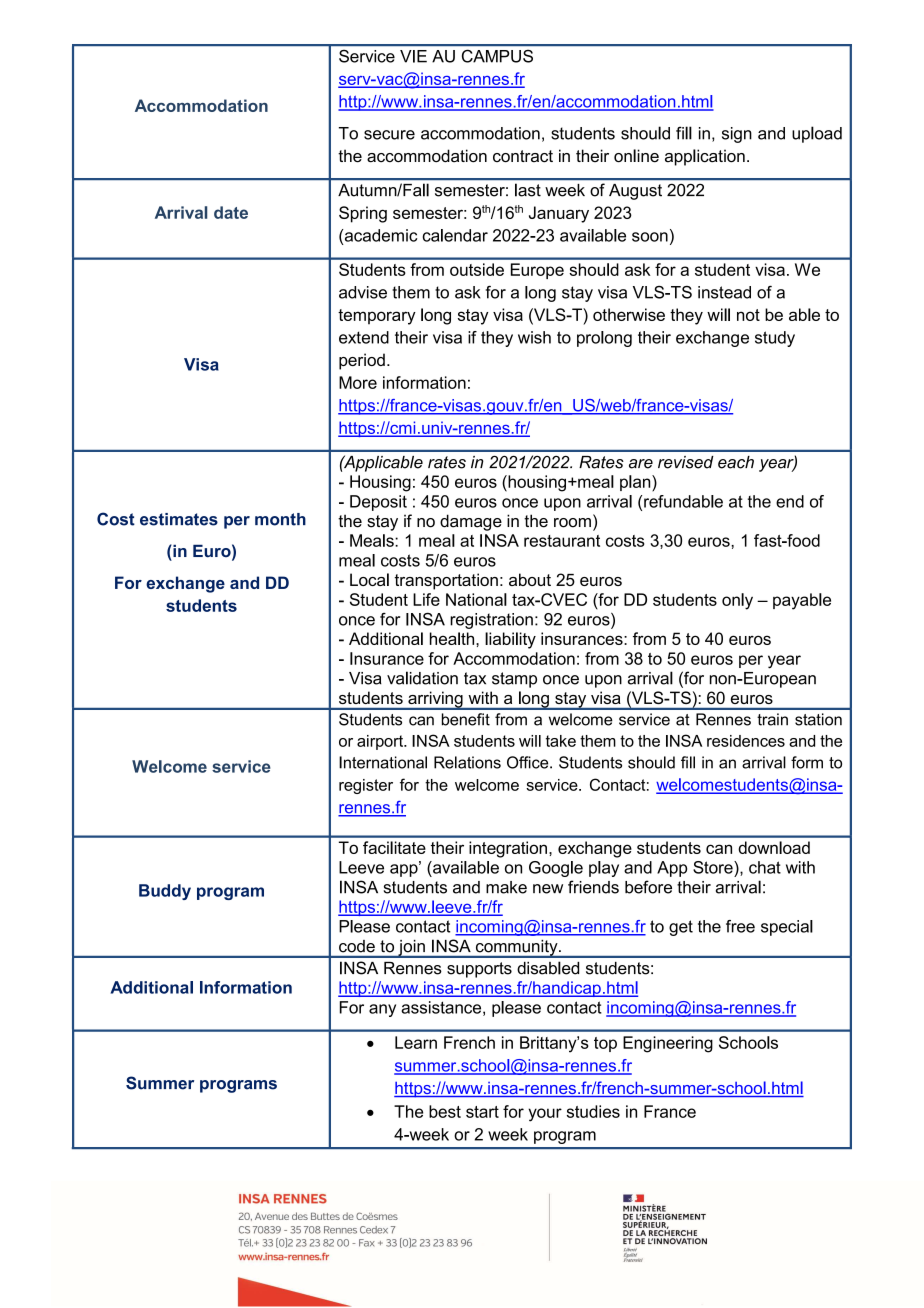 The height and width of the screenshot is (1308, 924). What do you see at coordinates (765, 867) in the screenshot?
I see `chat` at bounding box center [765, 867].
